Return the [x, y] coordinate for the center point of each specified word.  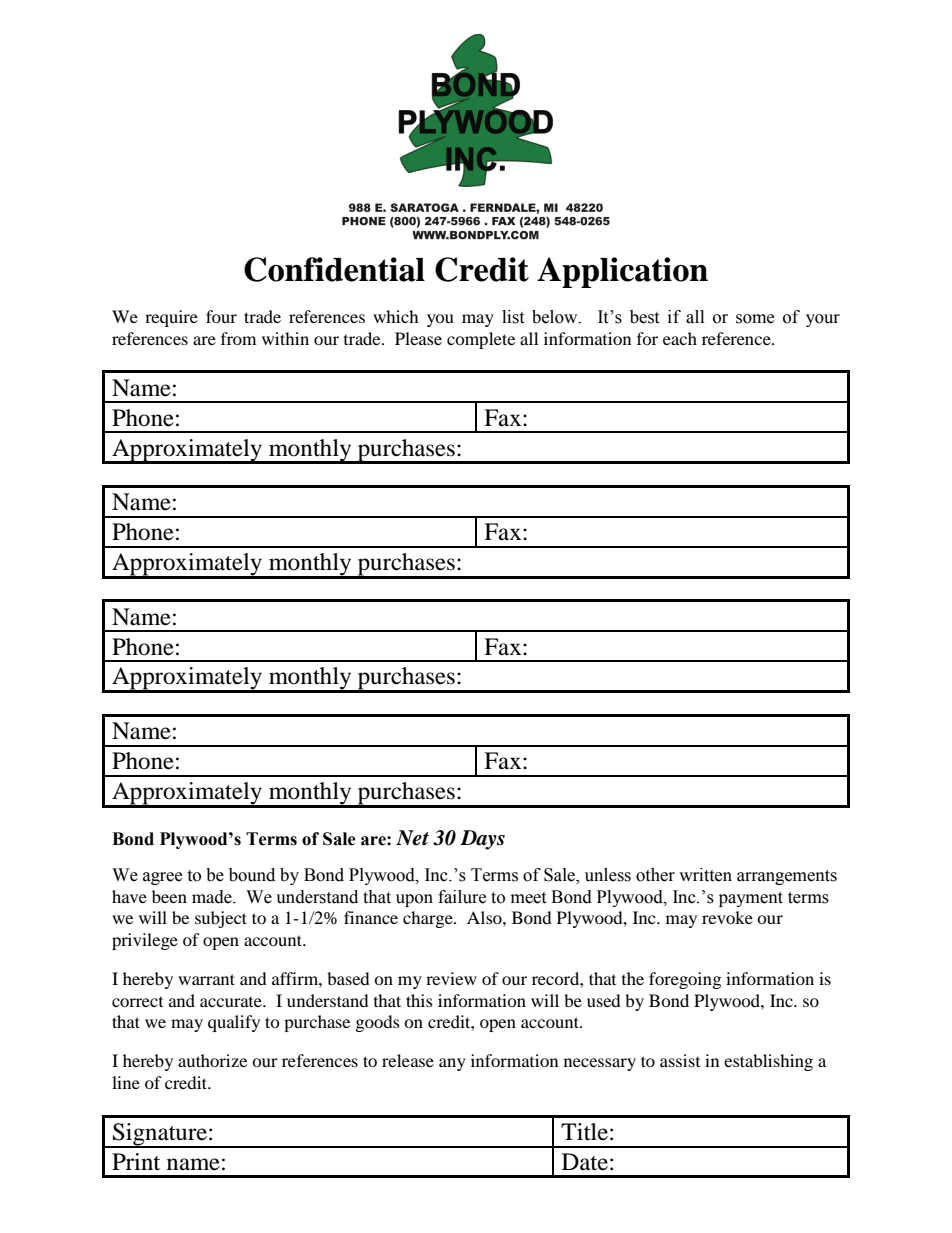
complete [481, 340]
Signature [160, 1135]
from [238, 338]
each [680, 338]
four [221, 316]
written [705, 875]
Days [482, 840]
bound [252, 875]
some [755, 319]
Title [584, 1132]
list [513, 317]
